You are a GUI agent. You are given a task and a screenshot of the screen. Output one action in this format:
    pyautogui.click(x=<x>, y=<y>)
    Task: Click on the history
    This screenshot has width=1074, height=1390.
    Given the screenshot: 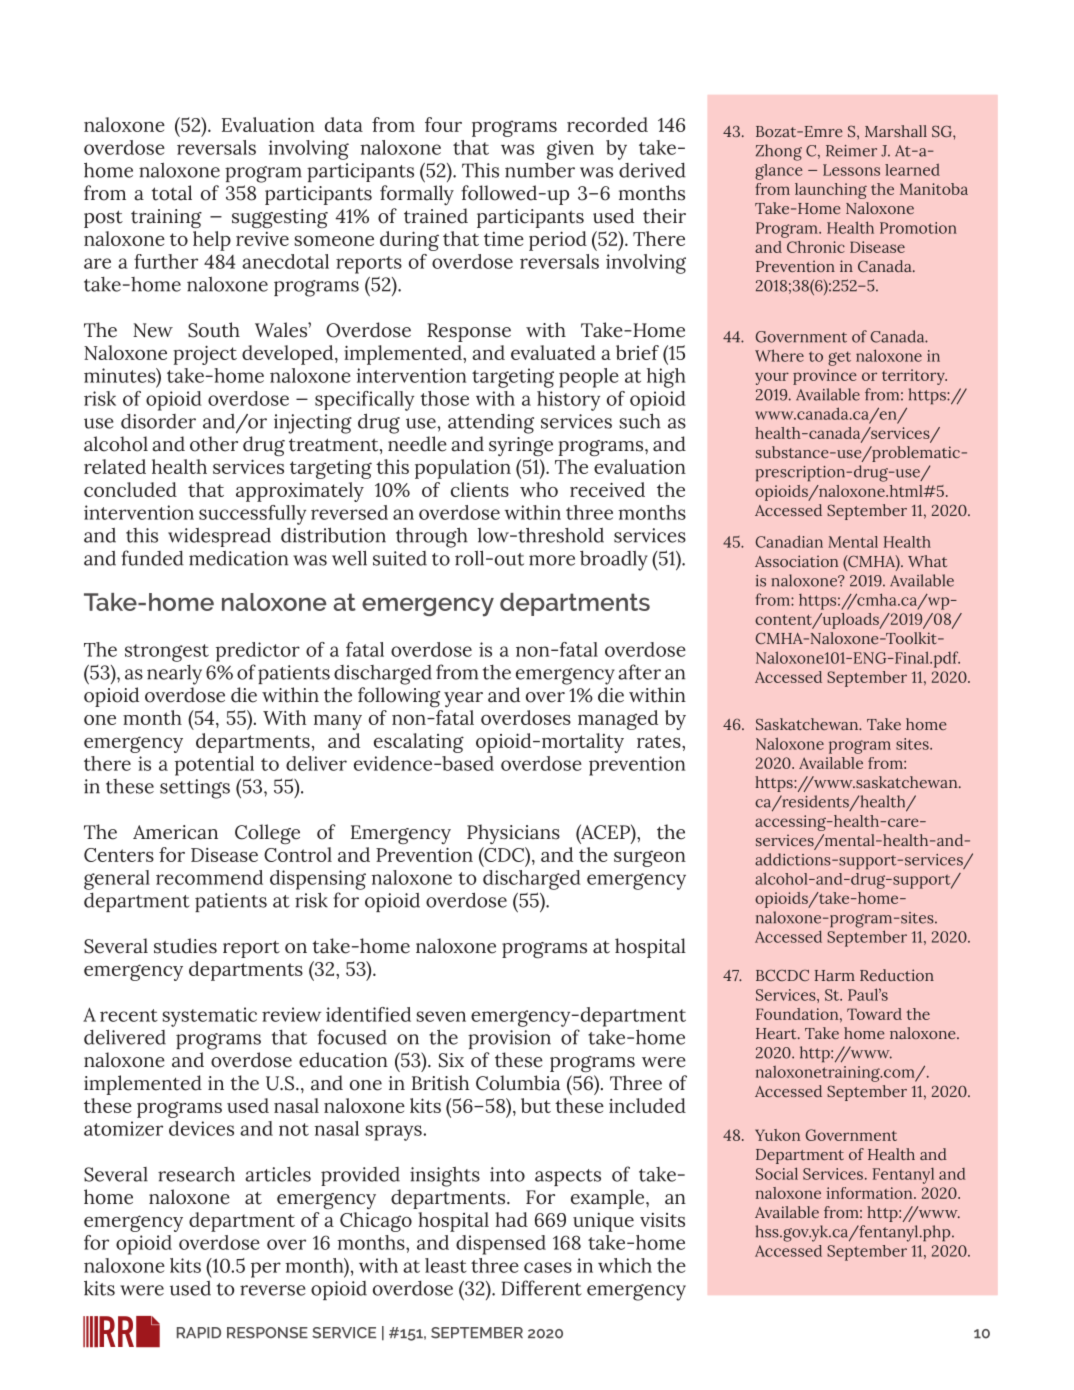 What is the action you would take?
    pyautogui.click(x=568, y=401)
